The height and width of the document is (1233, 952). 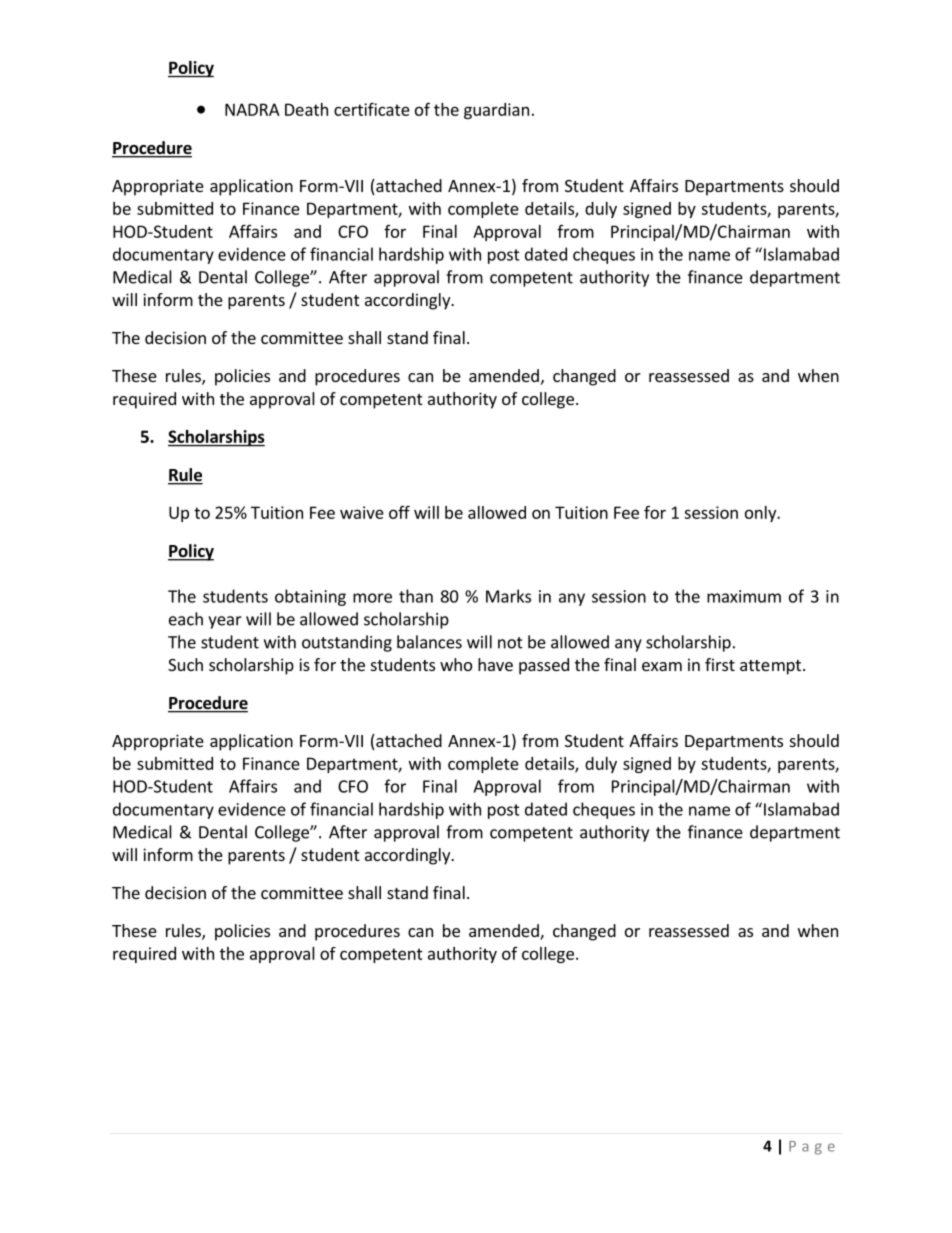 What do you see at coordinates (495, 664) in the document?
I see `have` at bounding box center [495, 664].
